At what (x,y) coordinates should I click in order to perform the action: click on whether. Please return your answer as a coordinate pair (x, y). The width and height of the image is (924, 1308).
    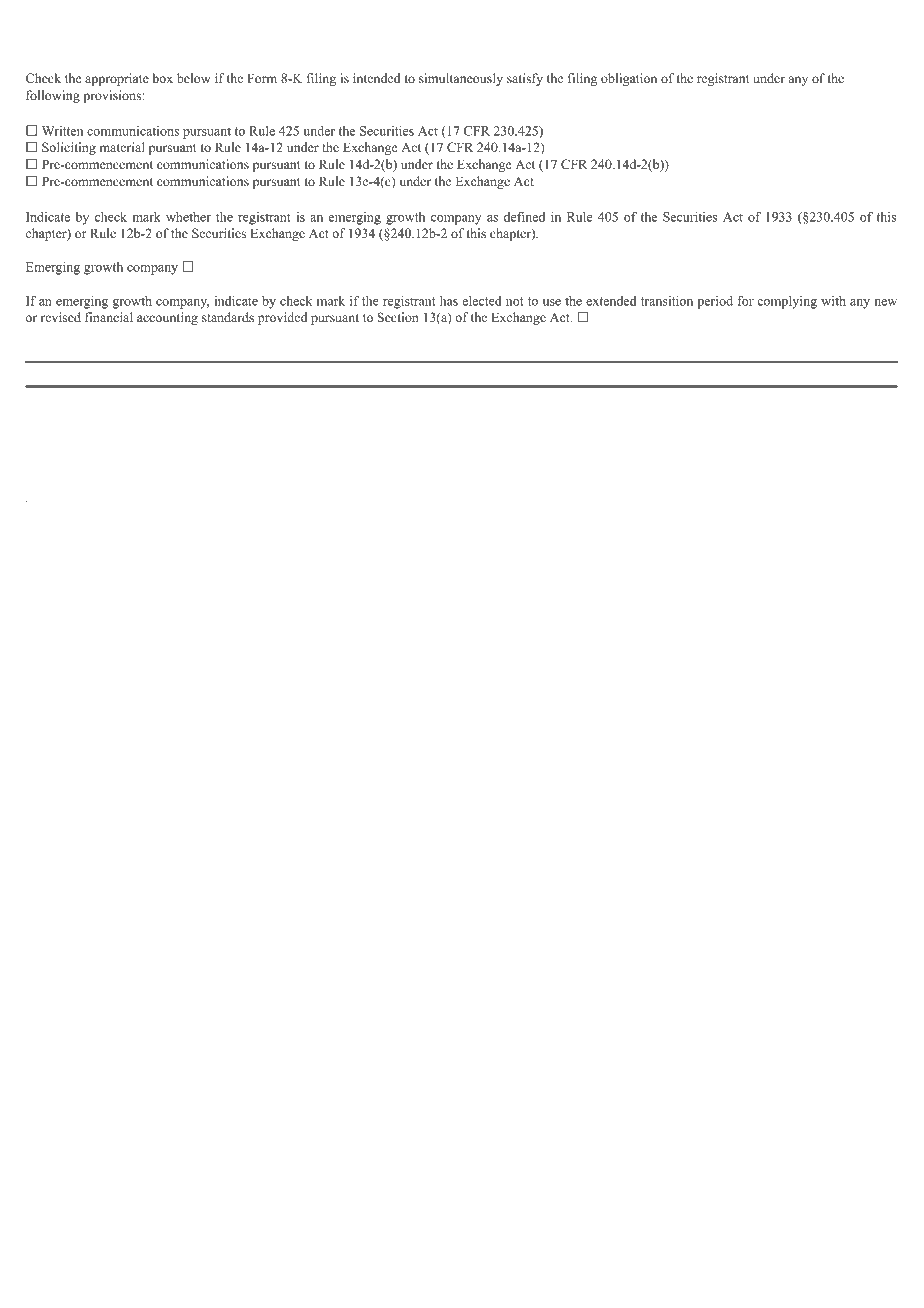
    Looking at the image, I should click on (188, 217).
